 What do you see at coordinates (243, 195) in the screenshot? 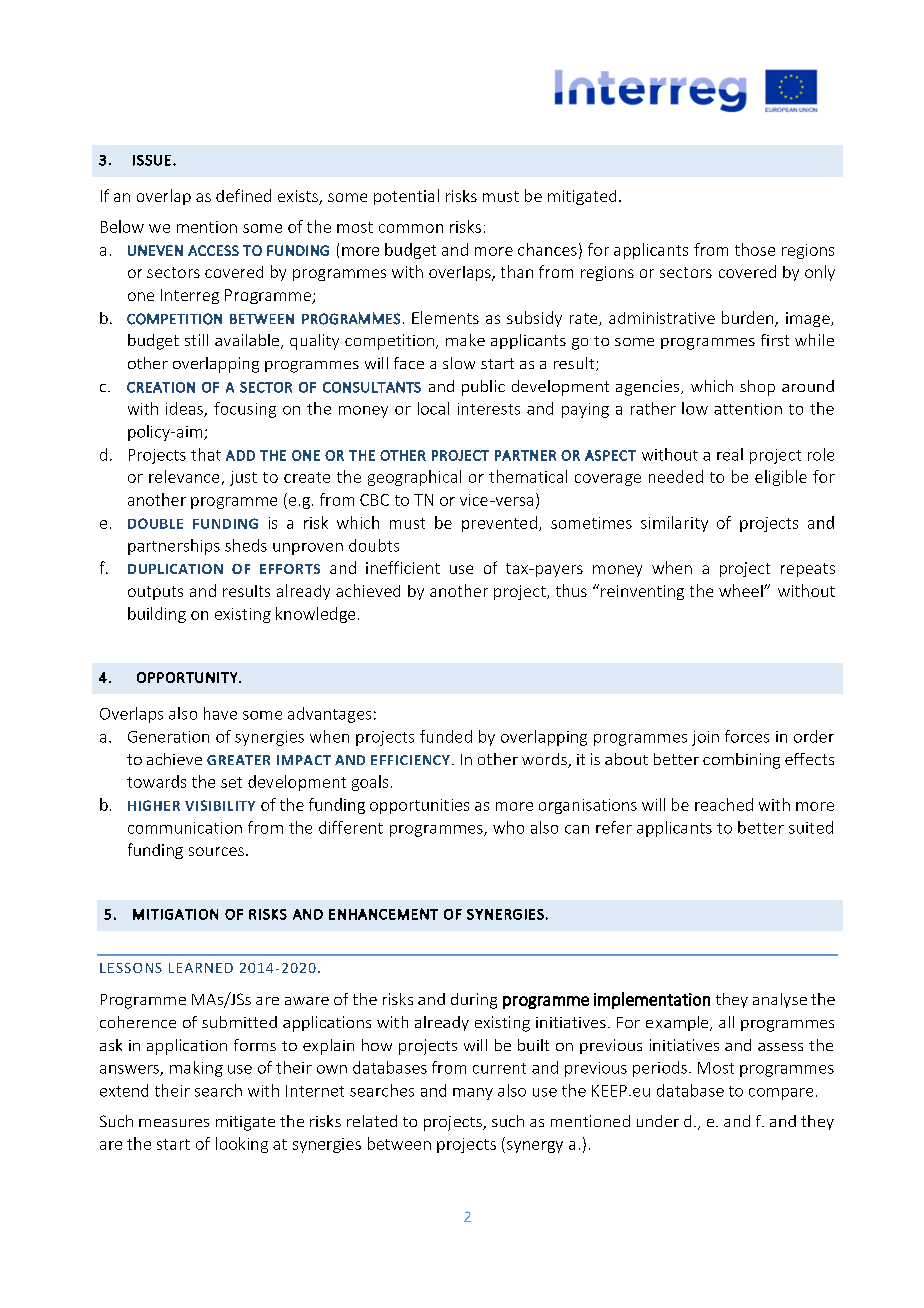
I see `defined` at bounding box center [243, 195].
